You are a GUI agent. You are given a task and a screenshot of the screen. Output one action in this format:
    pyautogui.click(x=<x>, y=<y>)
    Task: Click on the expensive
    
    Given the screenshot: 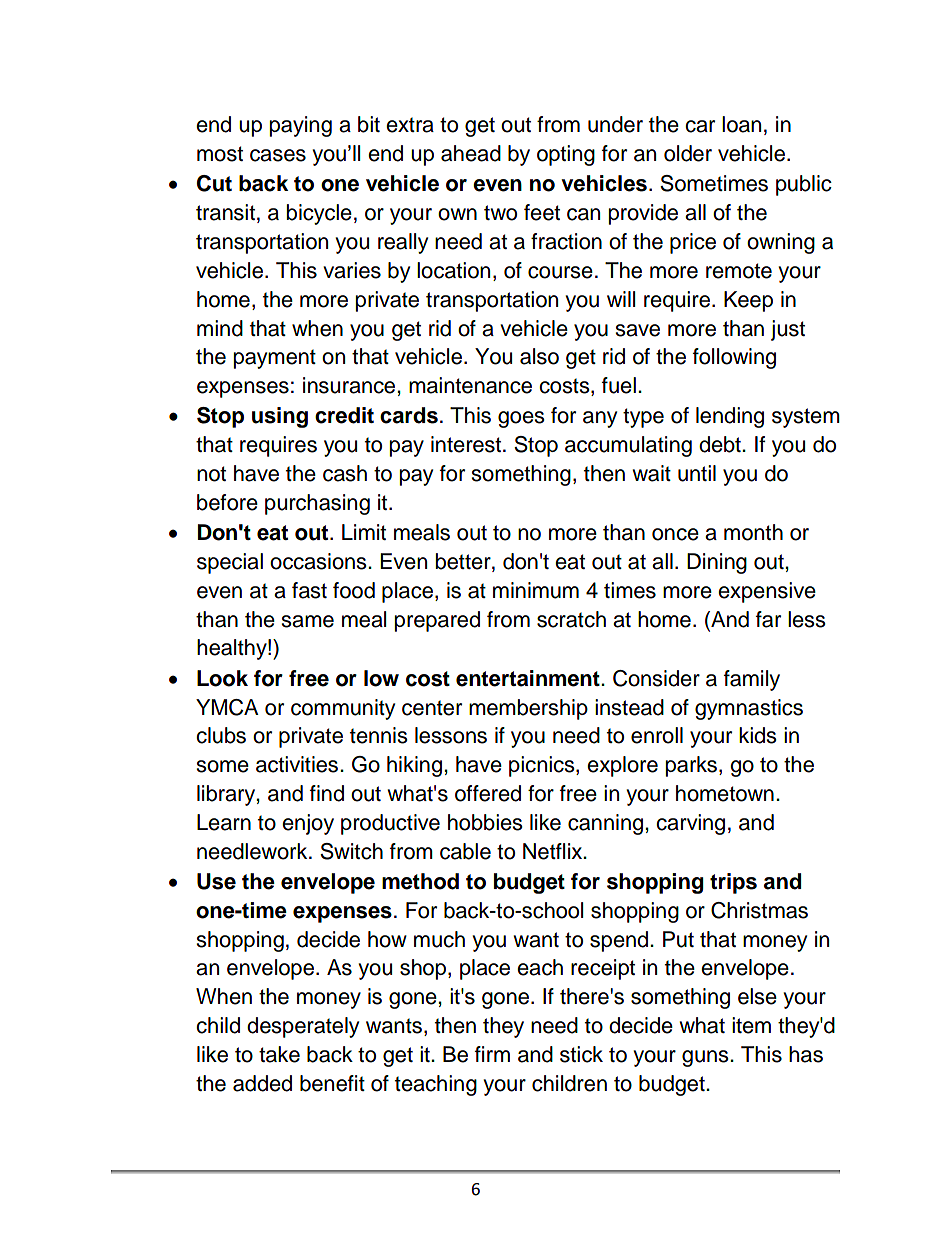 What is the action you would take?
    pyautogui.click(x=767, y=592)
